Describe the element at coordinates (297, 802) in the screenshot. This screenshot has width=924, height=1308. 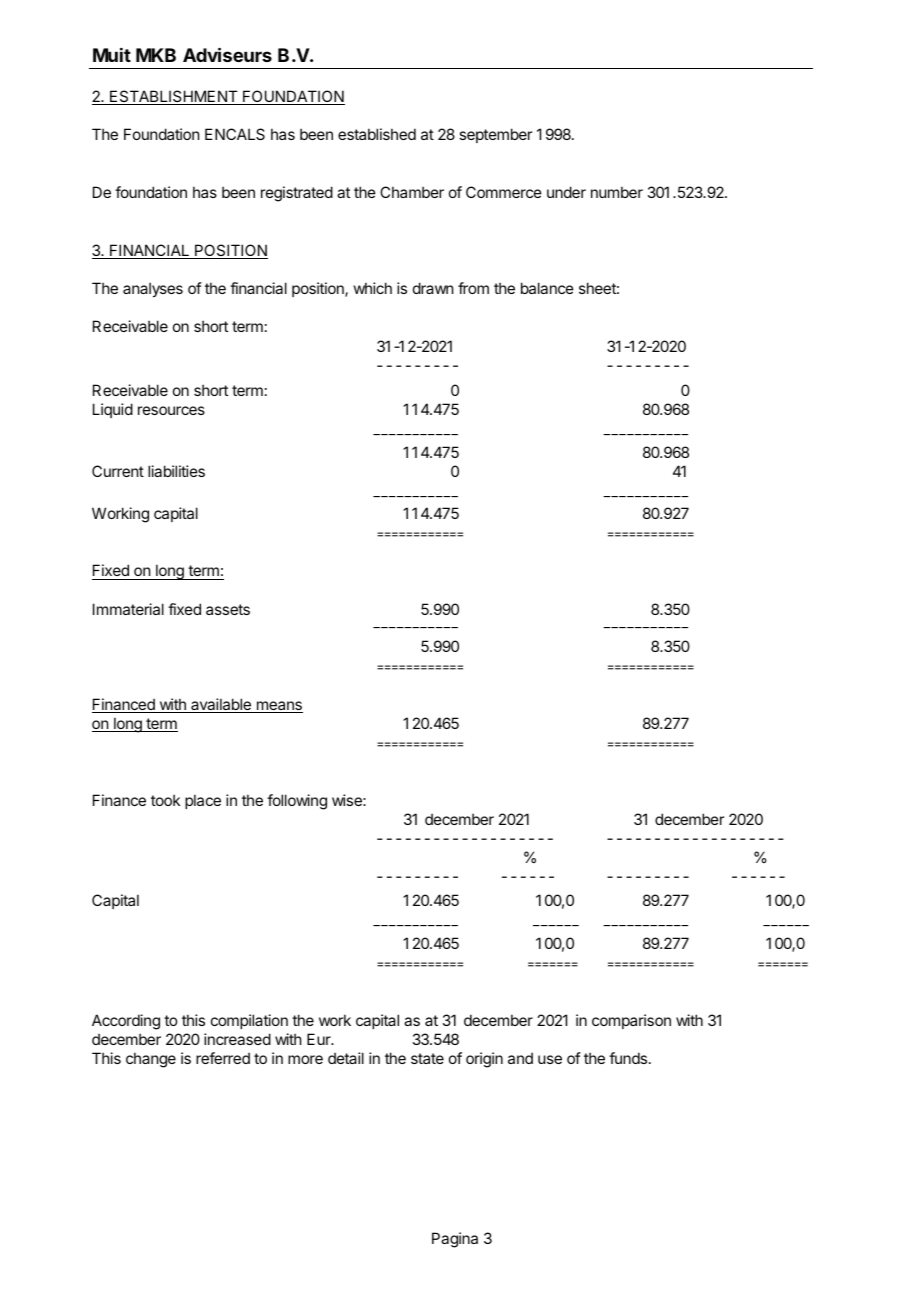
I see `following` at that location.
